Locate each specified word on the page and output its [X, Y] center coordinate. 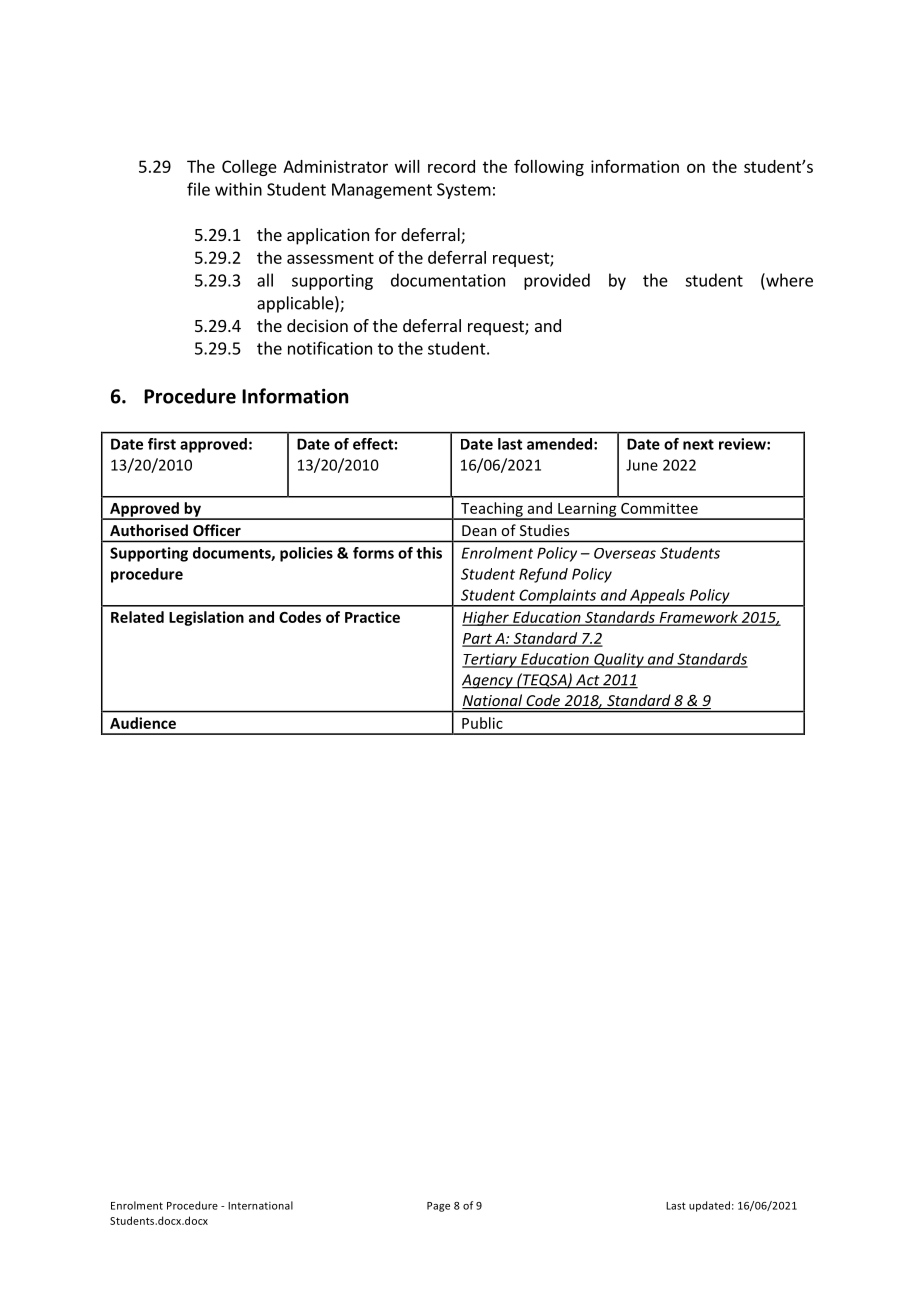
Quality [619, 660]
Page [438, 1207]
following [549, 167]
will [407, 166]
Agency [488, 681]
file [198, 189]
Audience [143, 723]
